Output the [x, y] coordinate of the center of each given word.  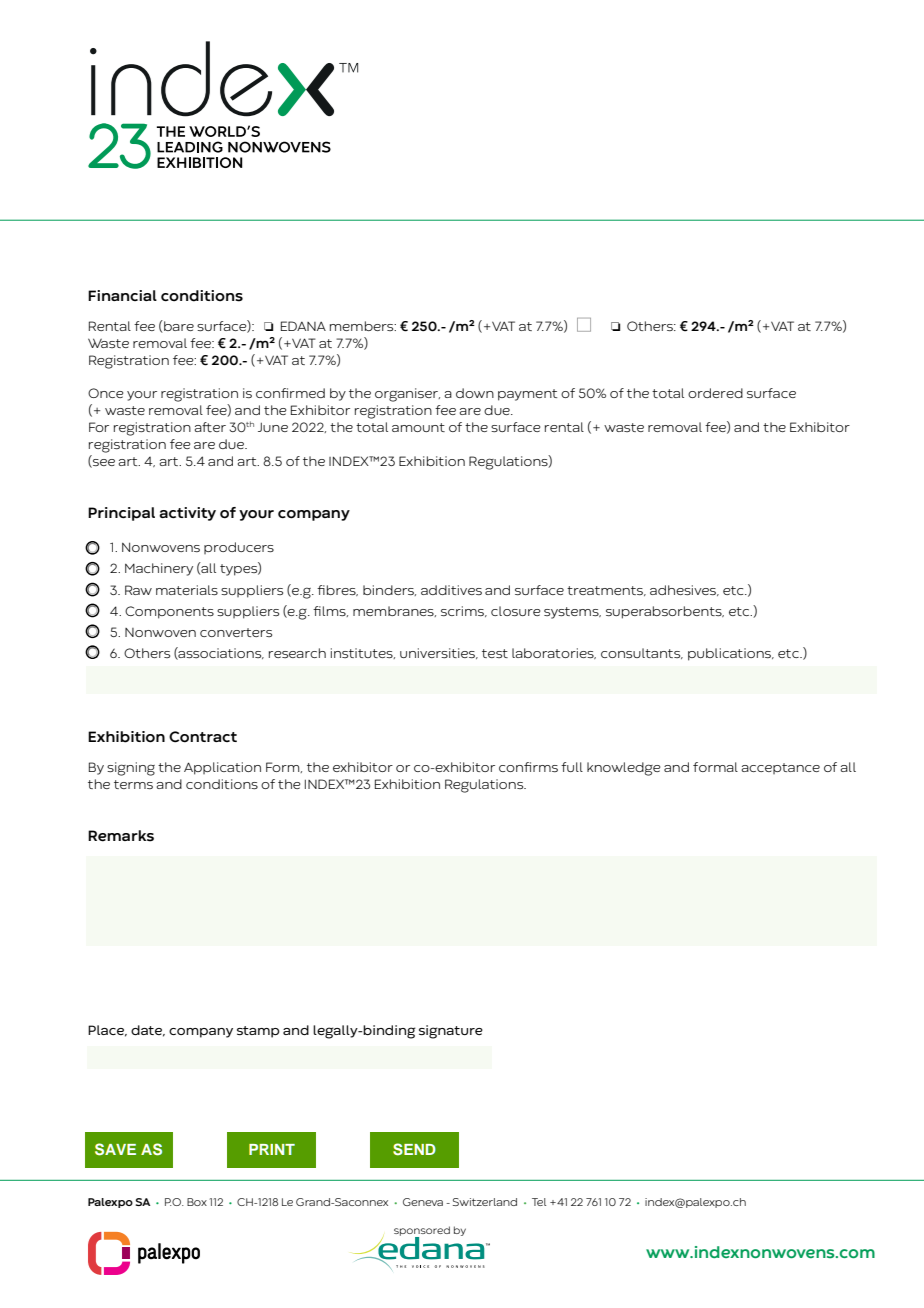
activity [187, 514]
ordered [715, 393]
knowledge [623, 769]
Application [222, 768]
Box [197, 1202]
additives [451, 590]
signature [451, 1032]
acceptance [780, 768]
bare [178, 326]
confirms [528, 767]
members [363, 326]
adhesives [684, 590]
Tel [539, 1202]
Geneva [423, 1202]
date [148, 1031]
